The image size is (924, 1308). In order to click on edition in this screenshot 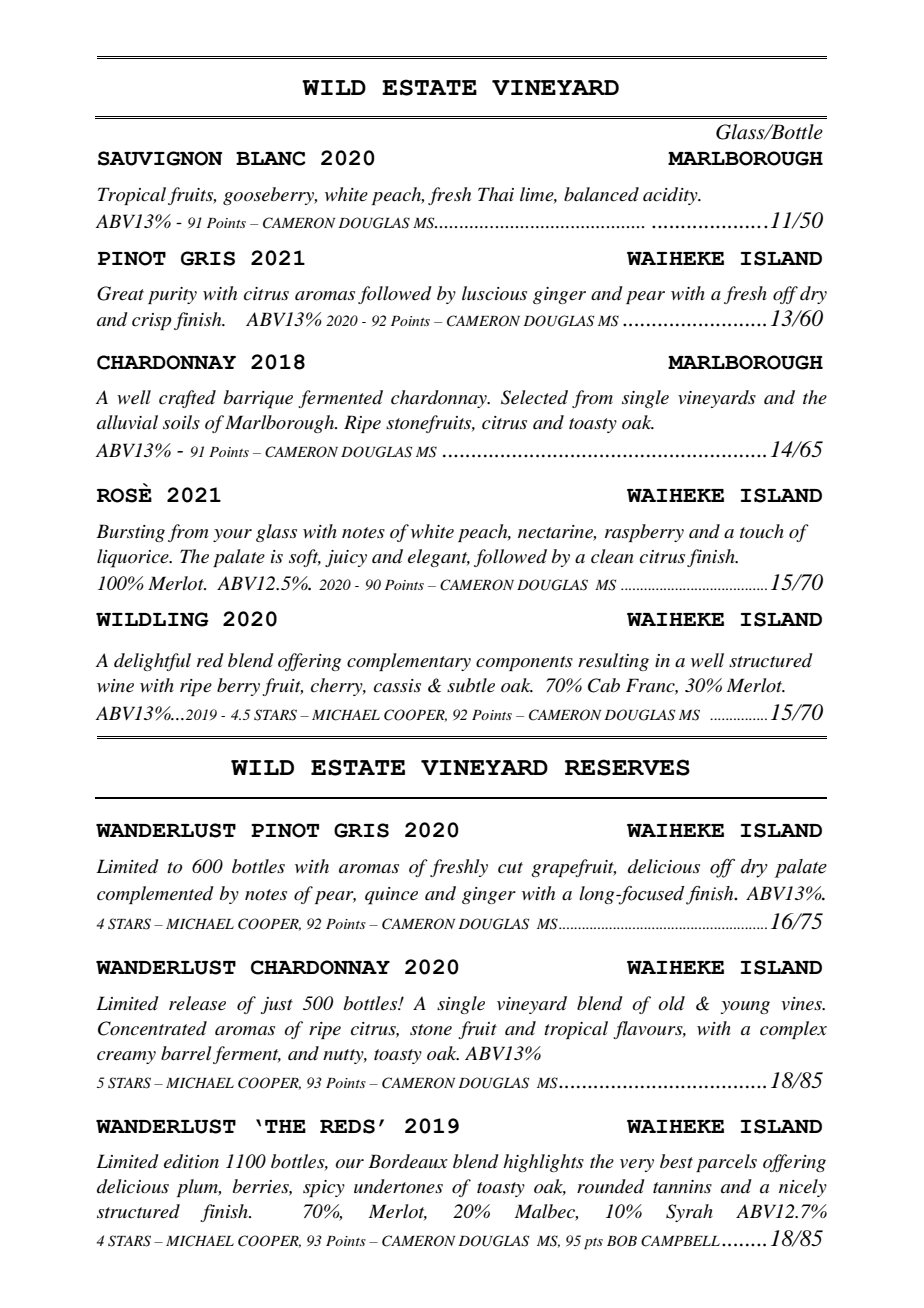, I will do `click(191, 1161)`.
